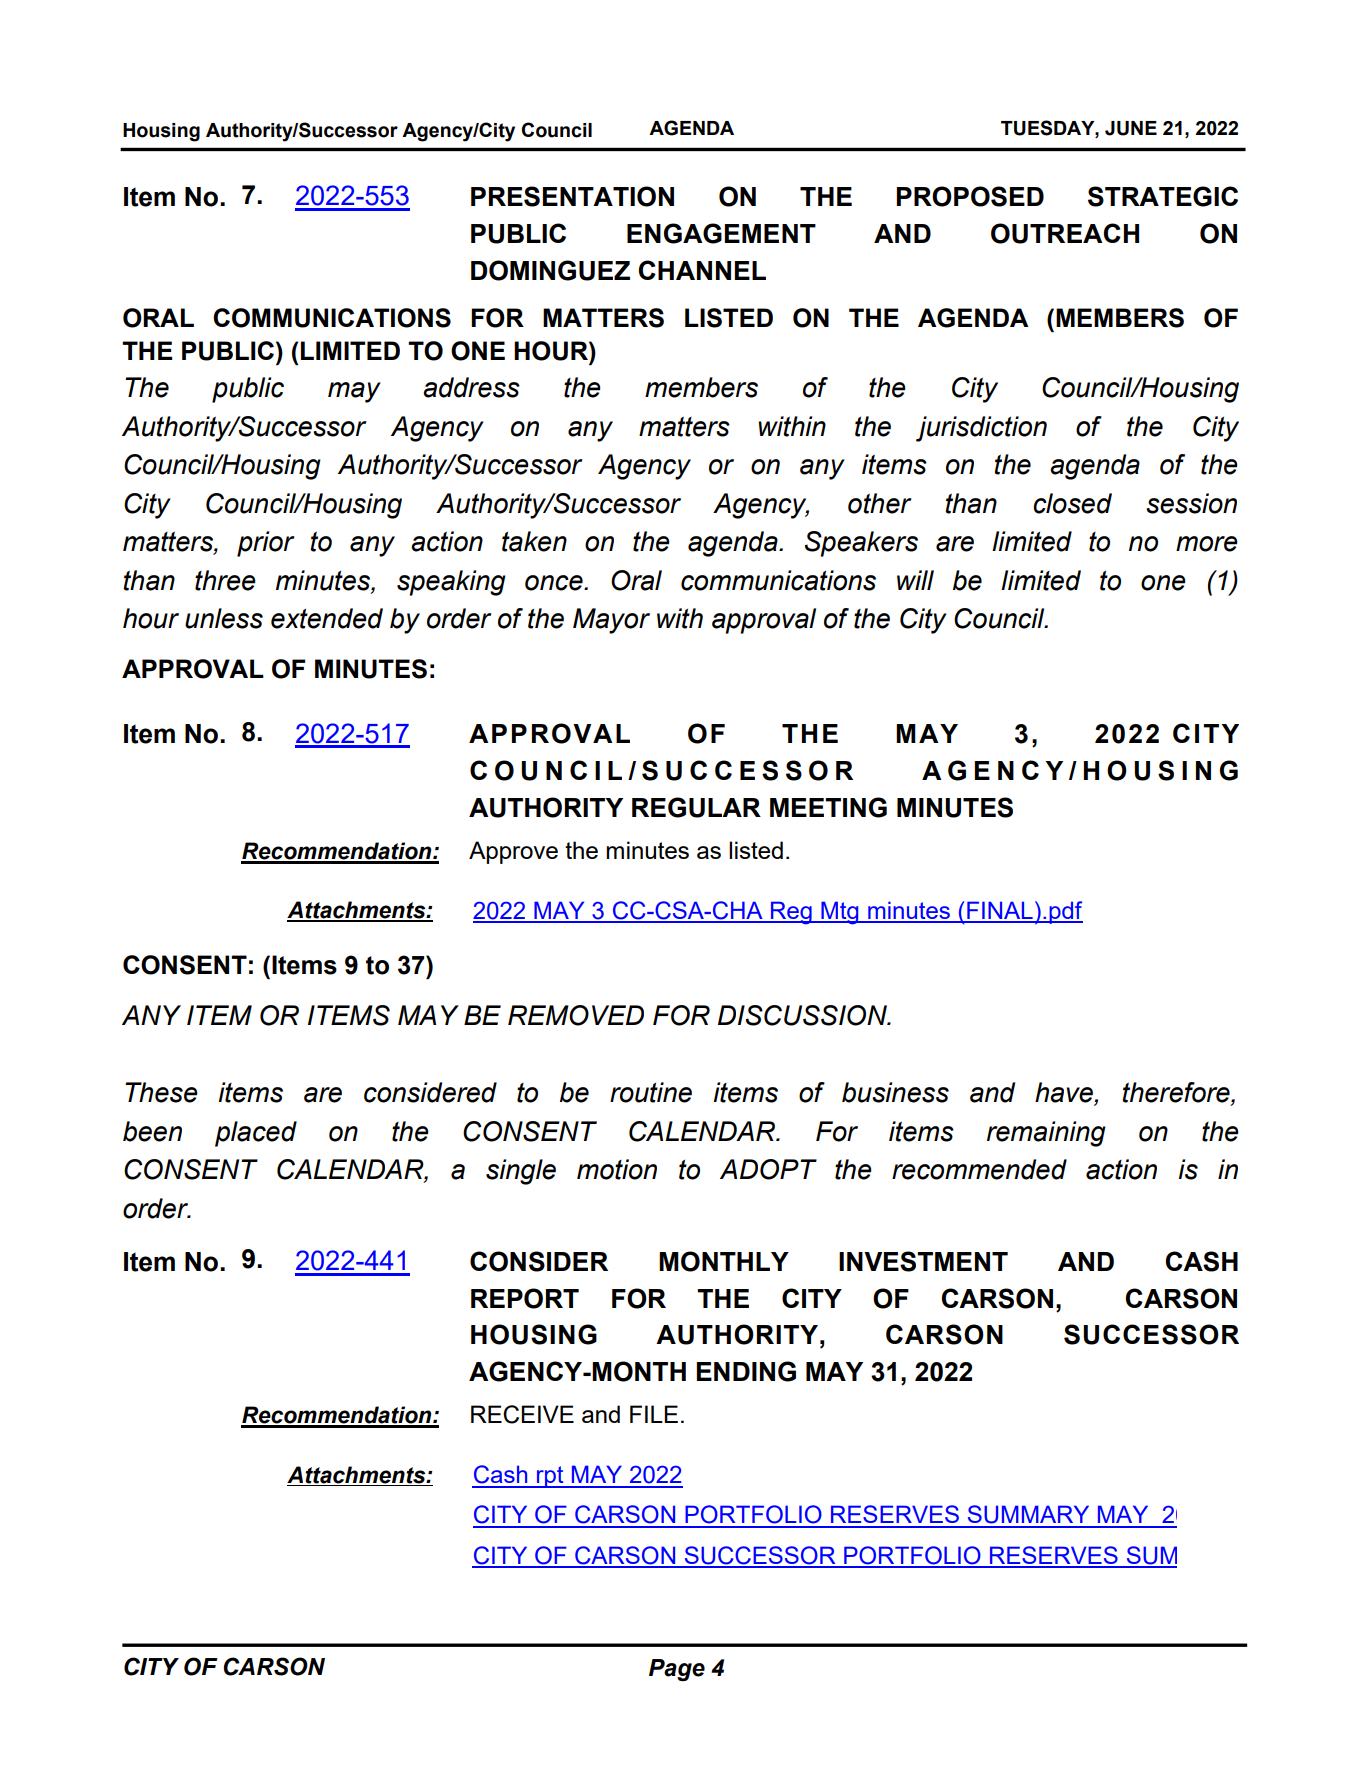 Image resolution: width=1368 pixels, height=1771 pixels. I want to click on rpt, so click(550, 1477).
